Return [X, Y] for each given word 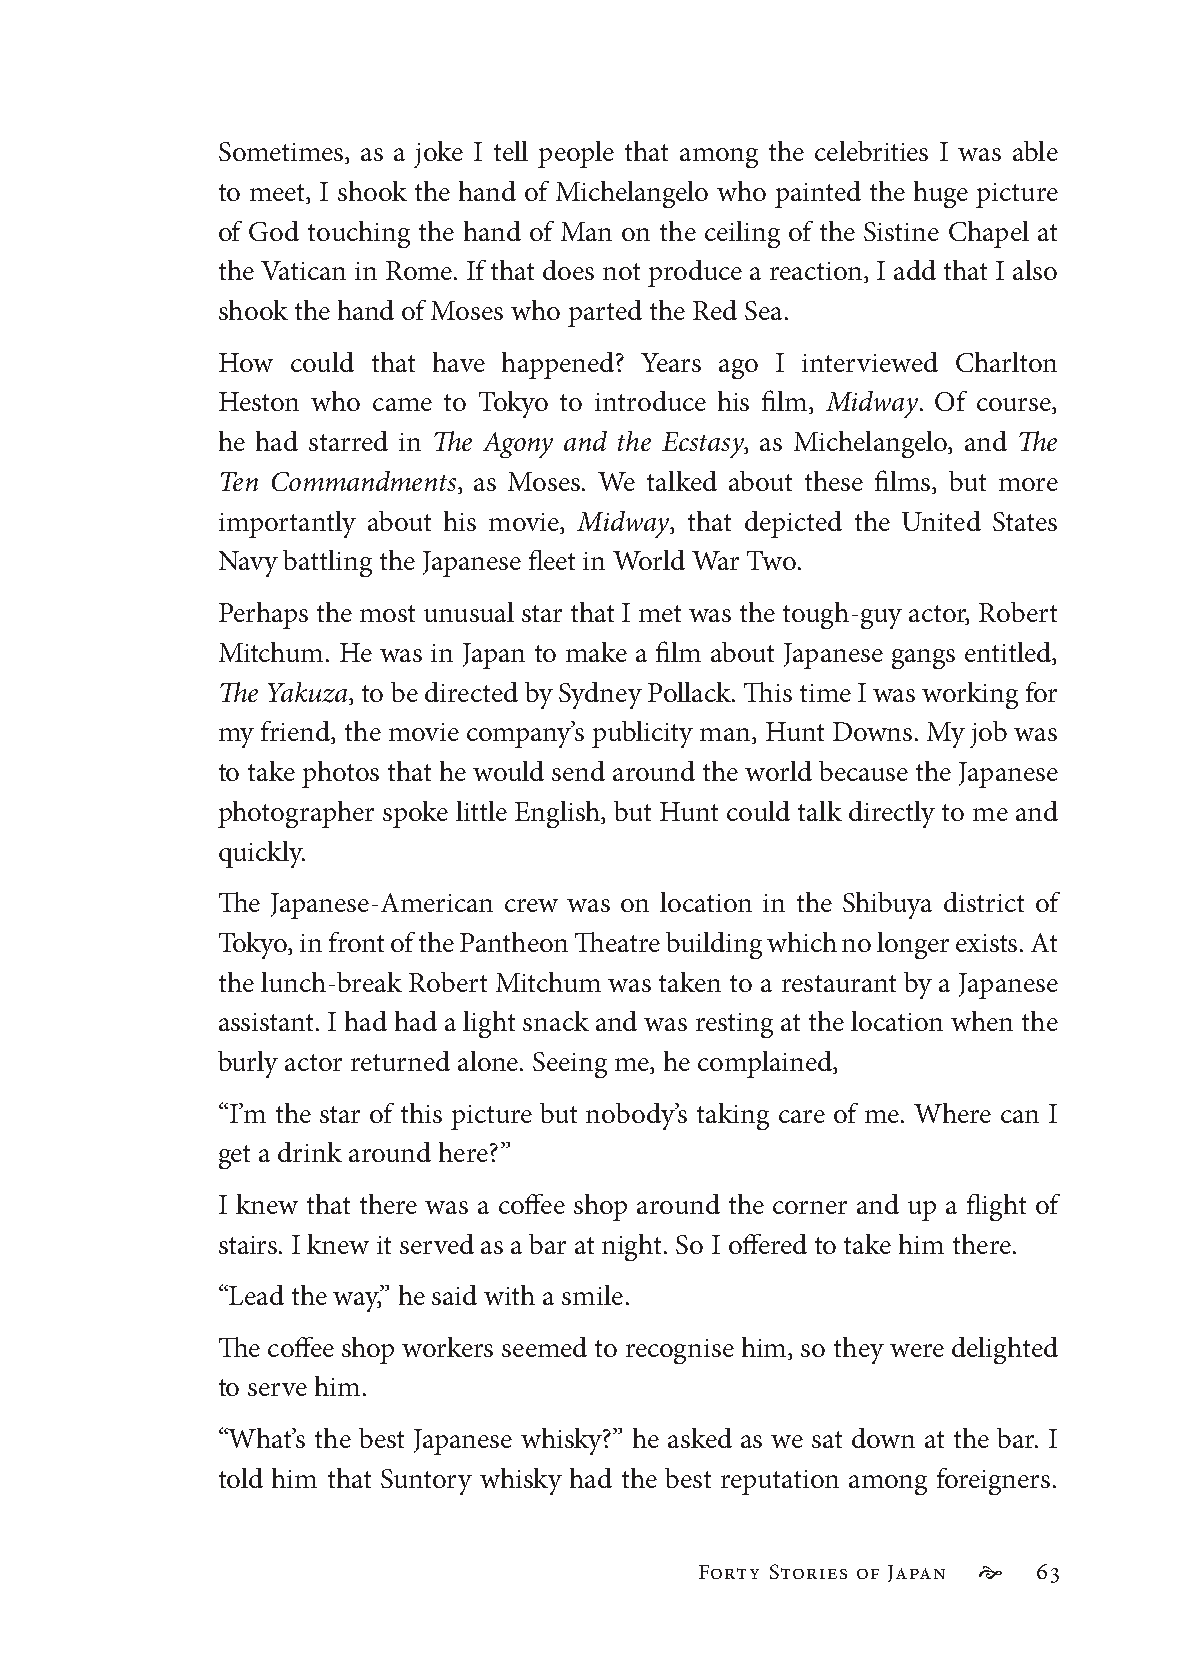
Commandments [365, 482]
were [917, 1350]
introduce [650, 401]
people [576, 154]
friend [297, 732]
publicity [642, 734]
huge [941, 194]
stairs [249, 1245]
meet [279, 194]
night [633, 1247]
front [356, 942]
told [241, 1478]
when [982, 1021]
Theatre [617, 942]
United [941, 521]
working [970, 695]
